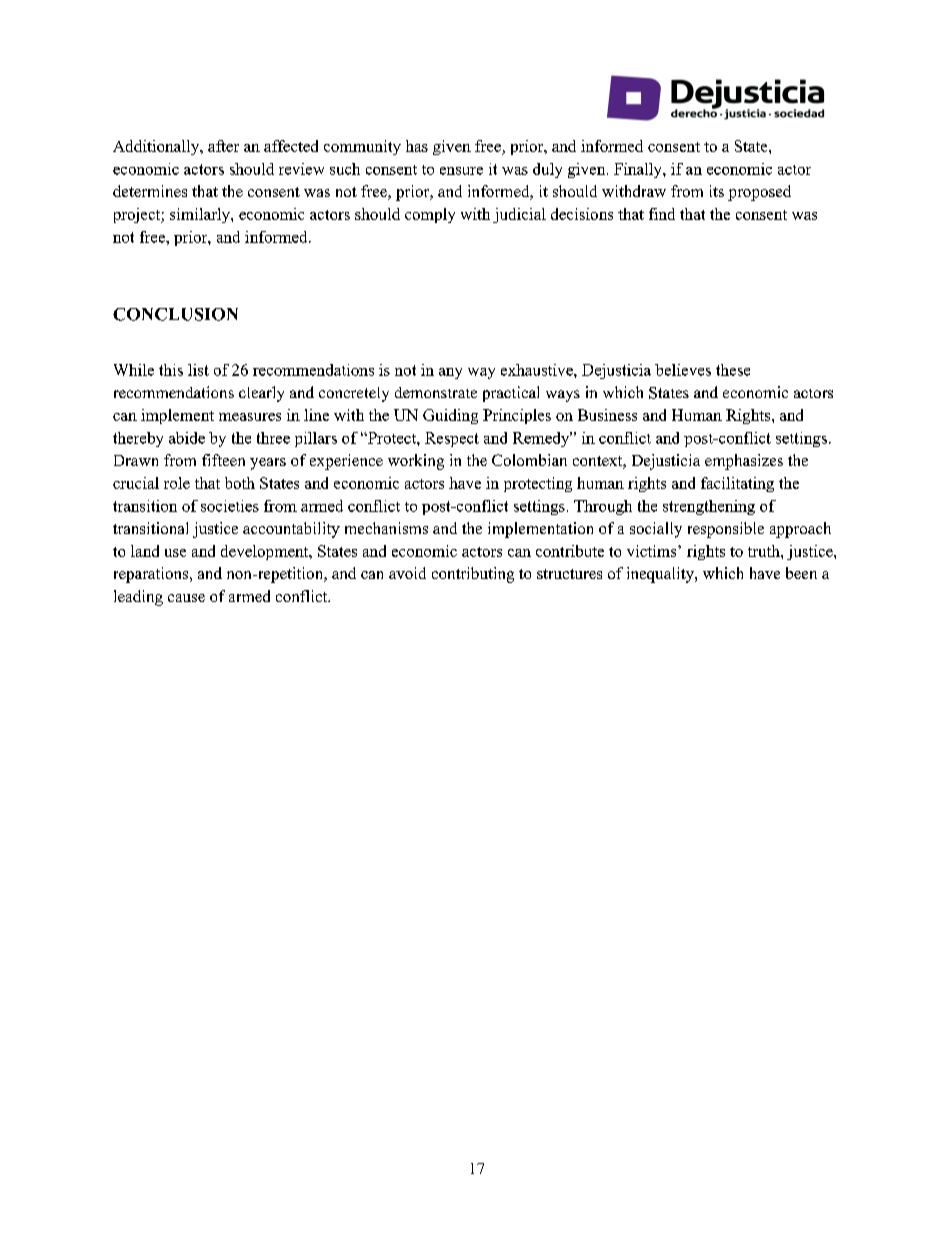  Describe the element at coordinates (661, 575) in the screenshot. I see `inequality` at that location.
